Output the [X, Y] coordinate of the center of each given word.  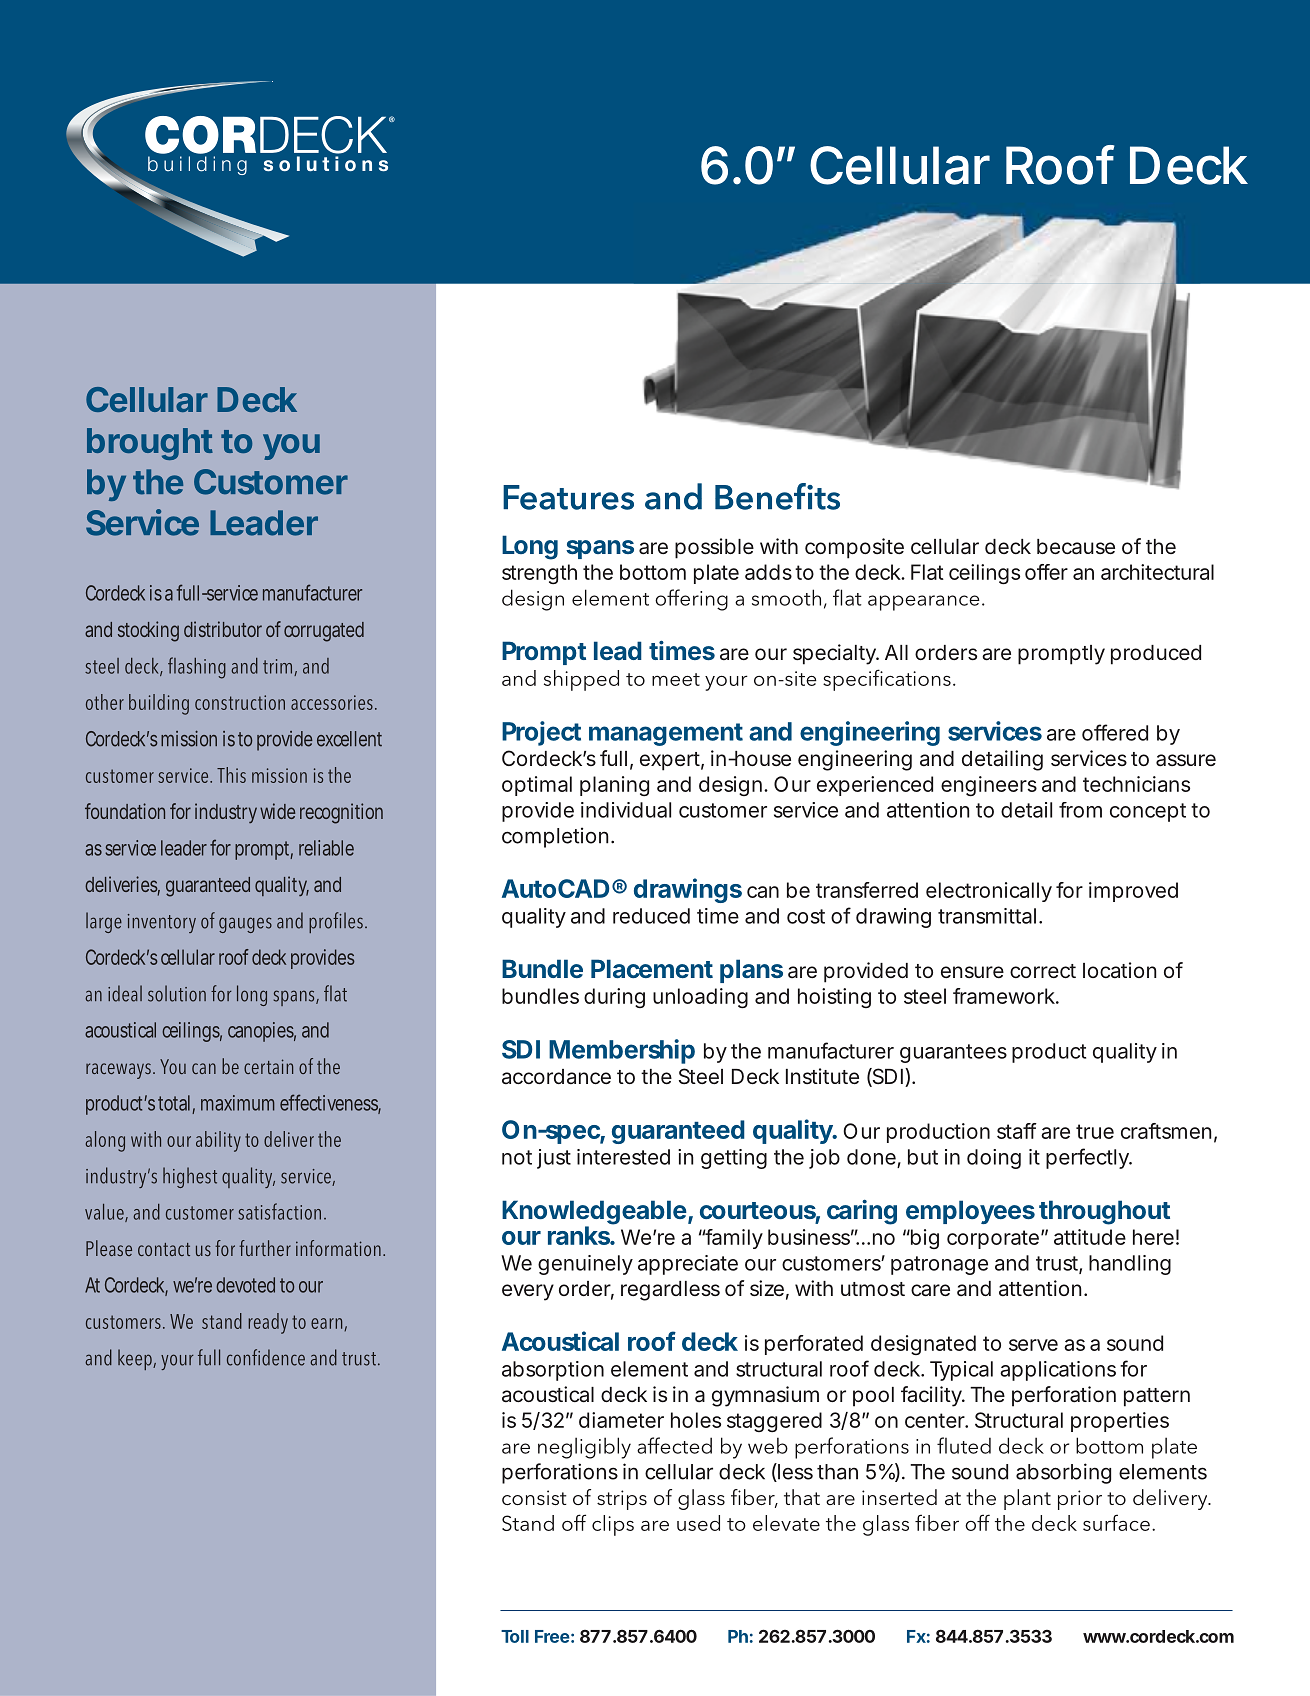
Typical [961, 1371]
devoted [245, 1285]
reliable [326, 848]
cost [806, 916]
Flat [927, 572]
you [289, 447]
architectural [1157, 572]
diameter [621, 1420]
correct [1043, 971]
